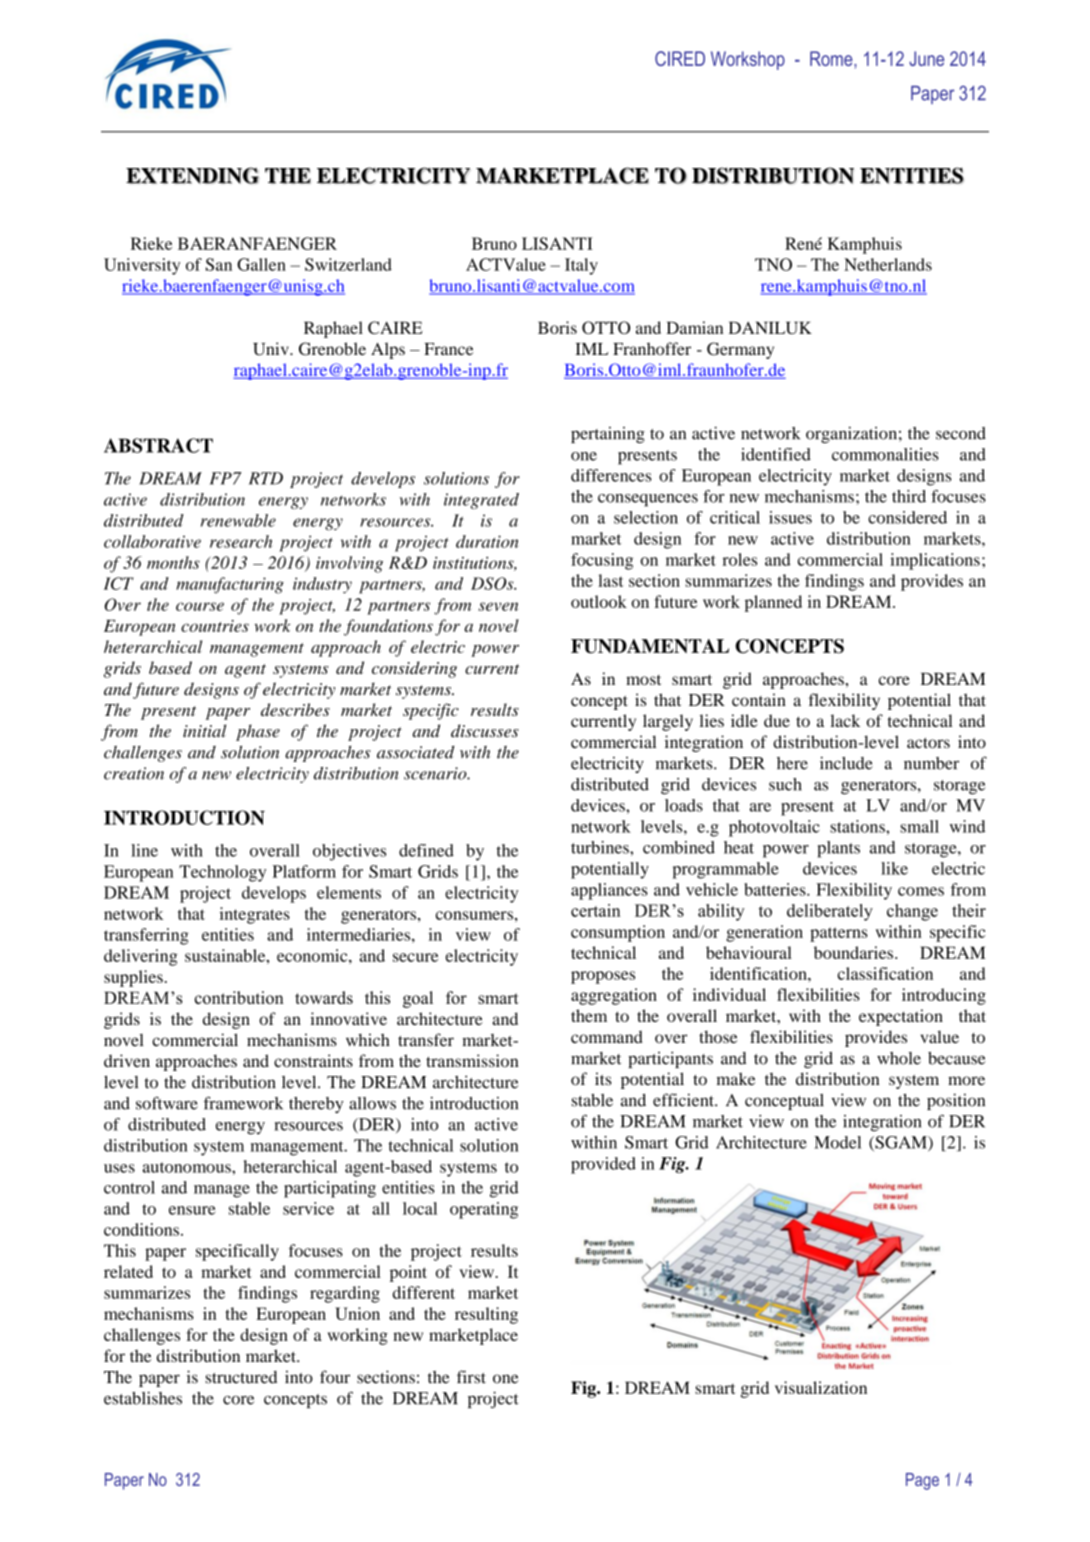 The height and width of the document is (1542, 1090). Describe the element at coordinates (608, 435) in the document. I see `pertaining` at that location.
